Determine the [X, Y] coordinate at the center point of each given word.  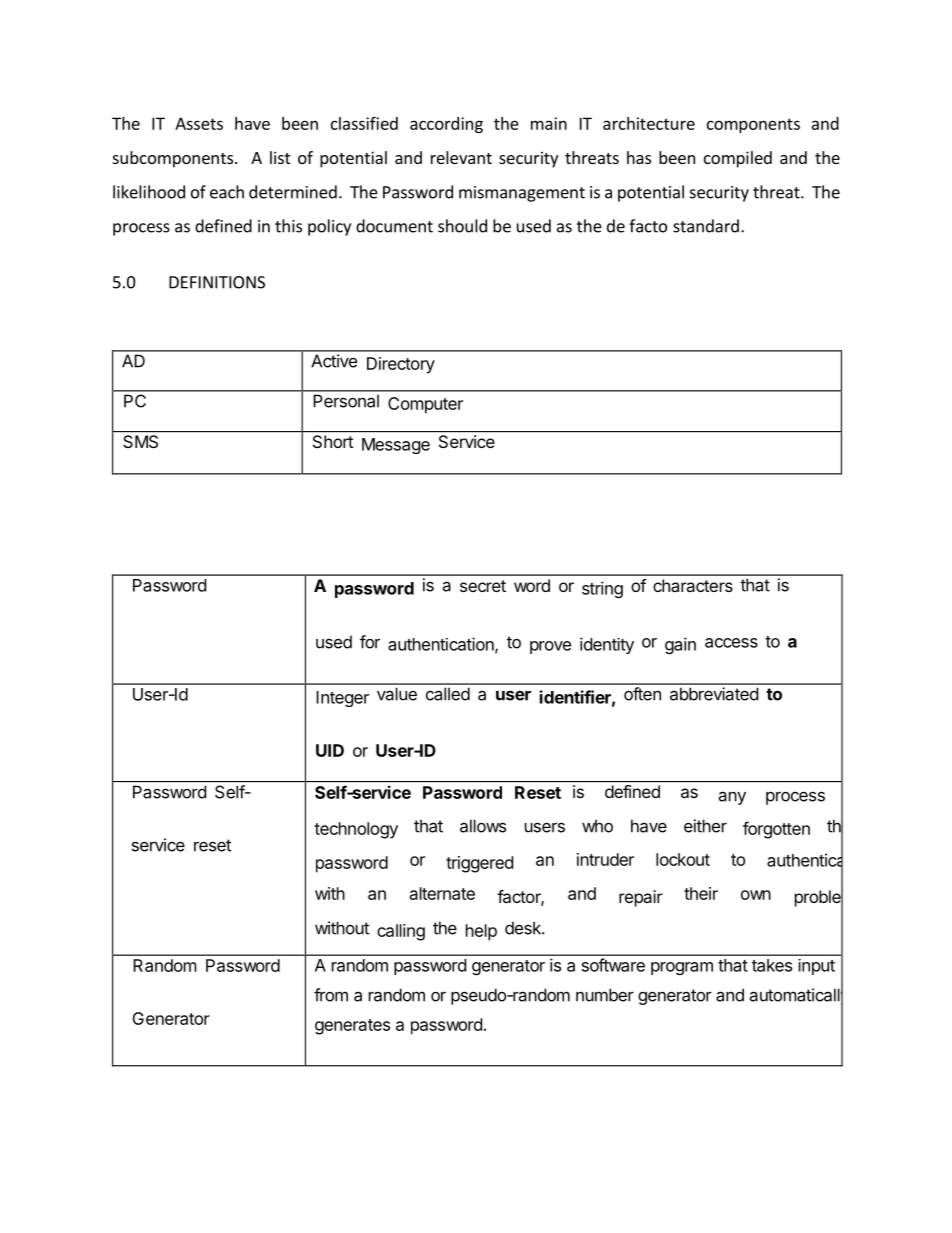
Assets [199, 123]
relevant [461, 157]
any [732, 798]
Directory [401, 365]
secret [483, 586]
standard [706, 226]
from [331, 995]
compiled [738, 159]
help [481, 932]
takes [772, 965]
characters [693, 585]
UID [330, 750]
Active [334, 361]
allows [483, 826]
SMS [140, 441]
